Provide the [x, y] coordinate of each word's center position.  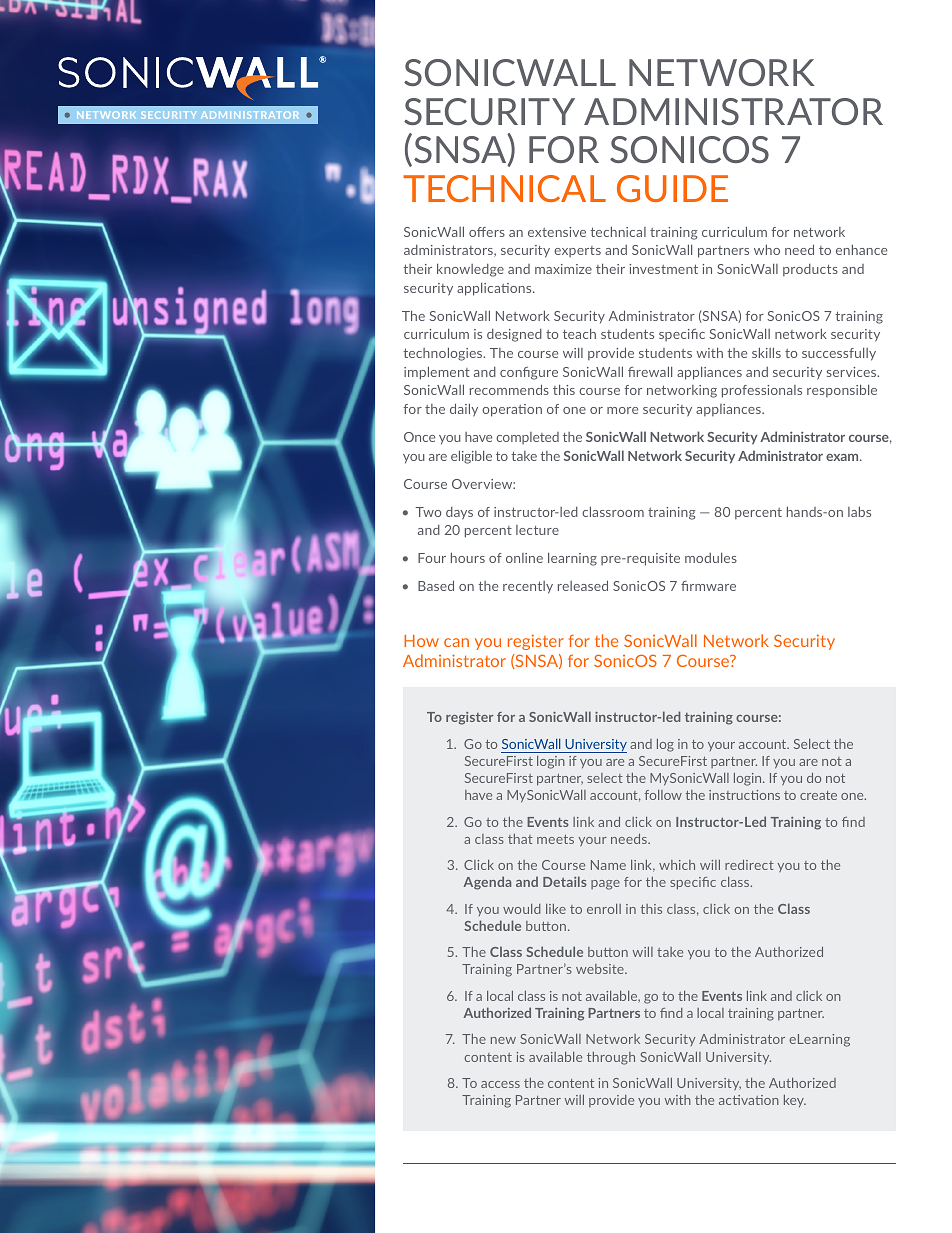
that [520, 839]
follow [663, 795]
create [818, 795]
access [500, 1084]
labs [859, 511]
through [611, 1058]
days [459, 513]
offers [487, 232]
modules [711, 557]
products [810, 270]
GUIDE [672, 188]
